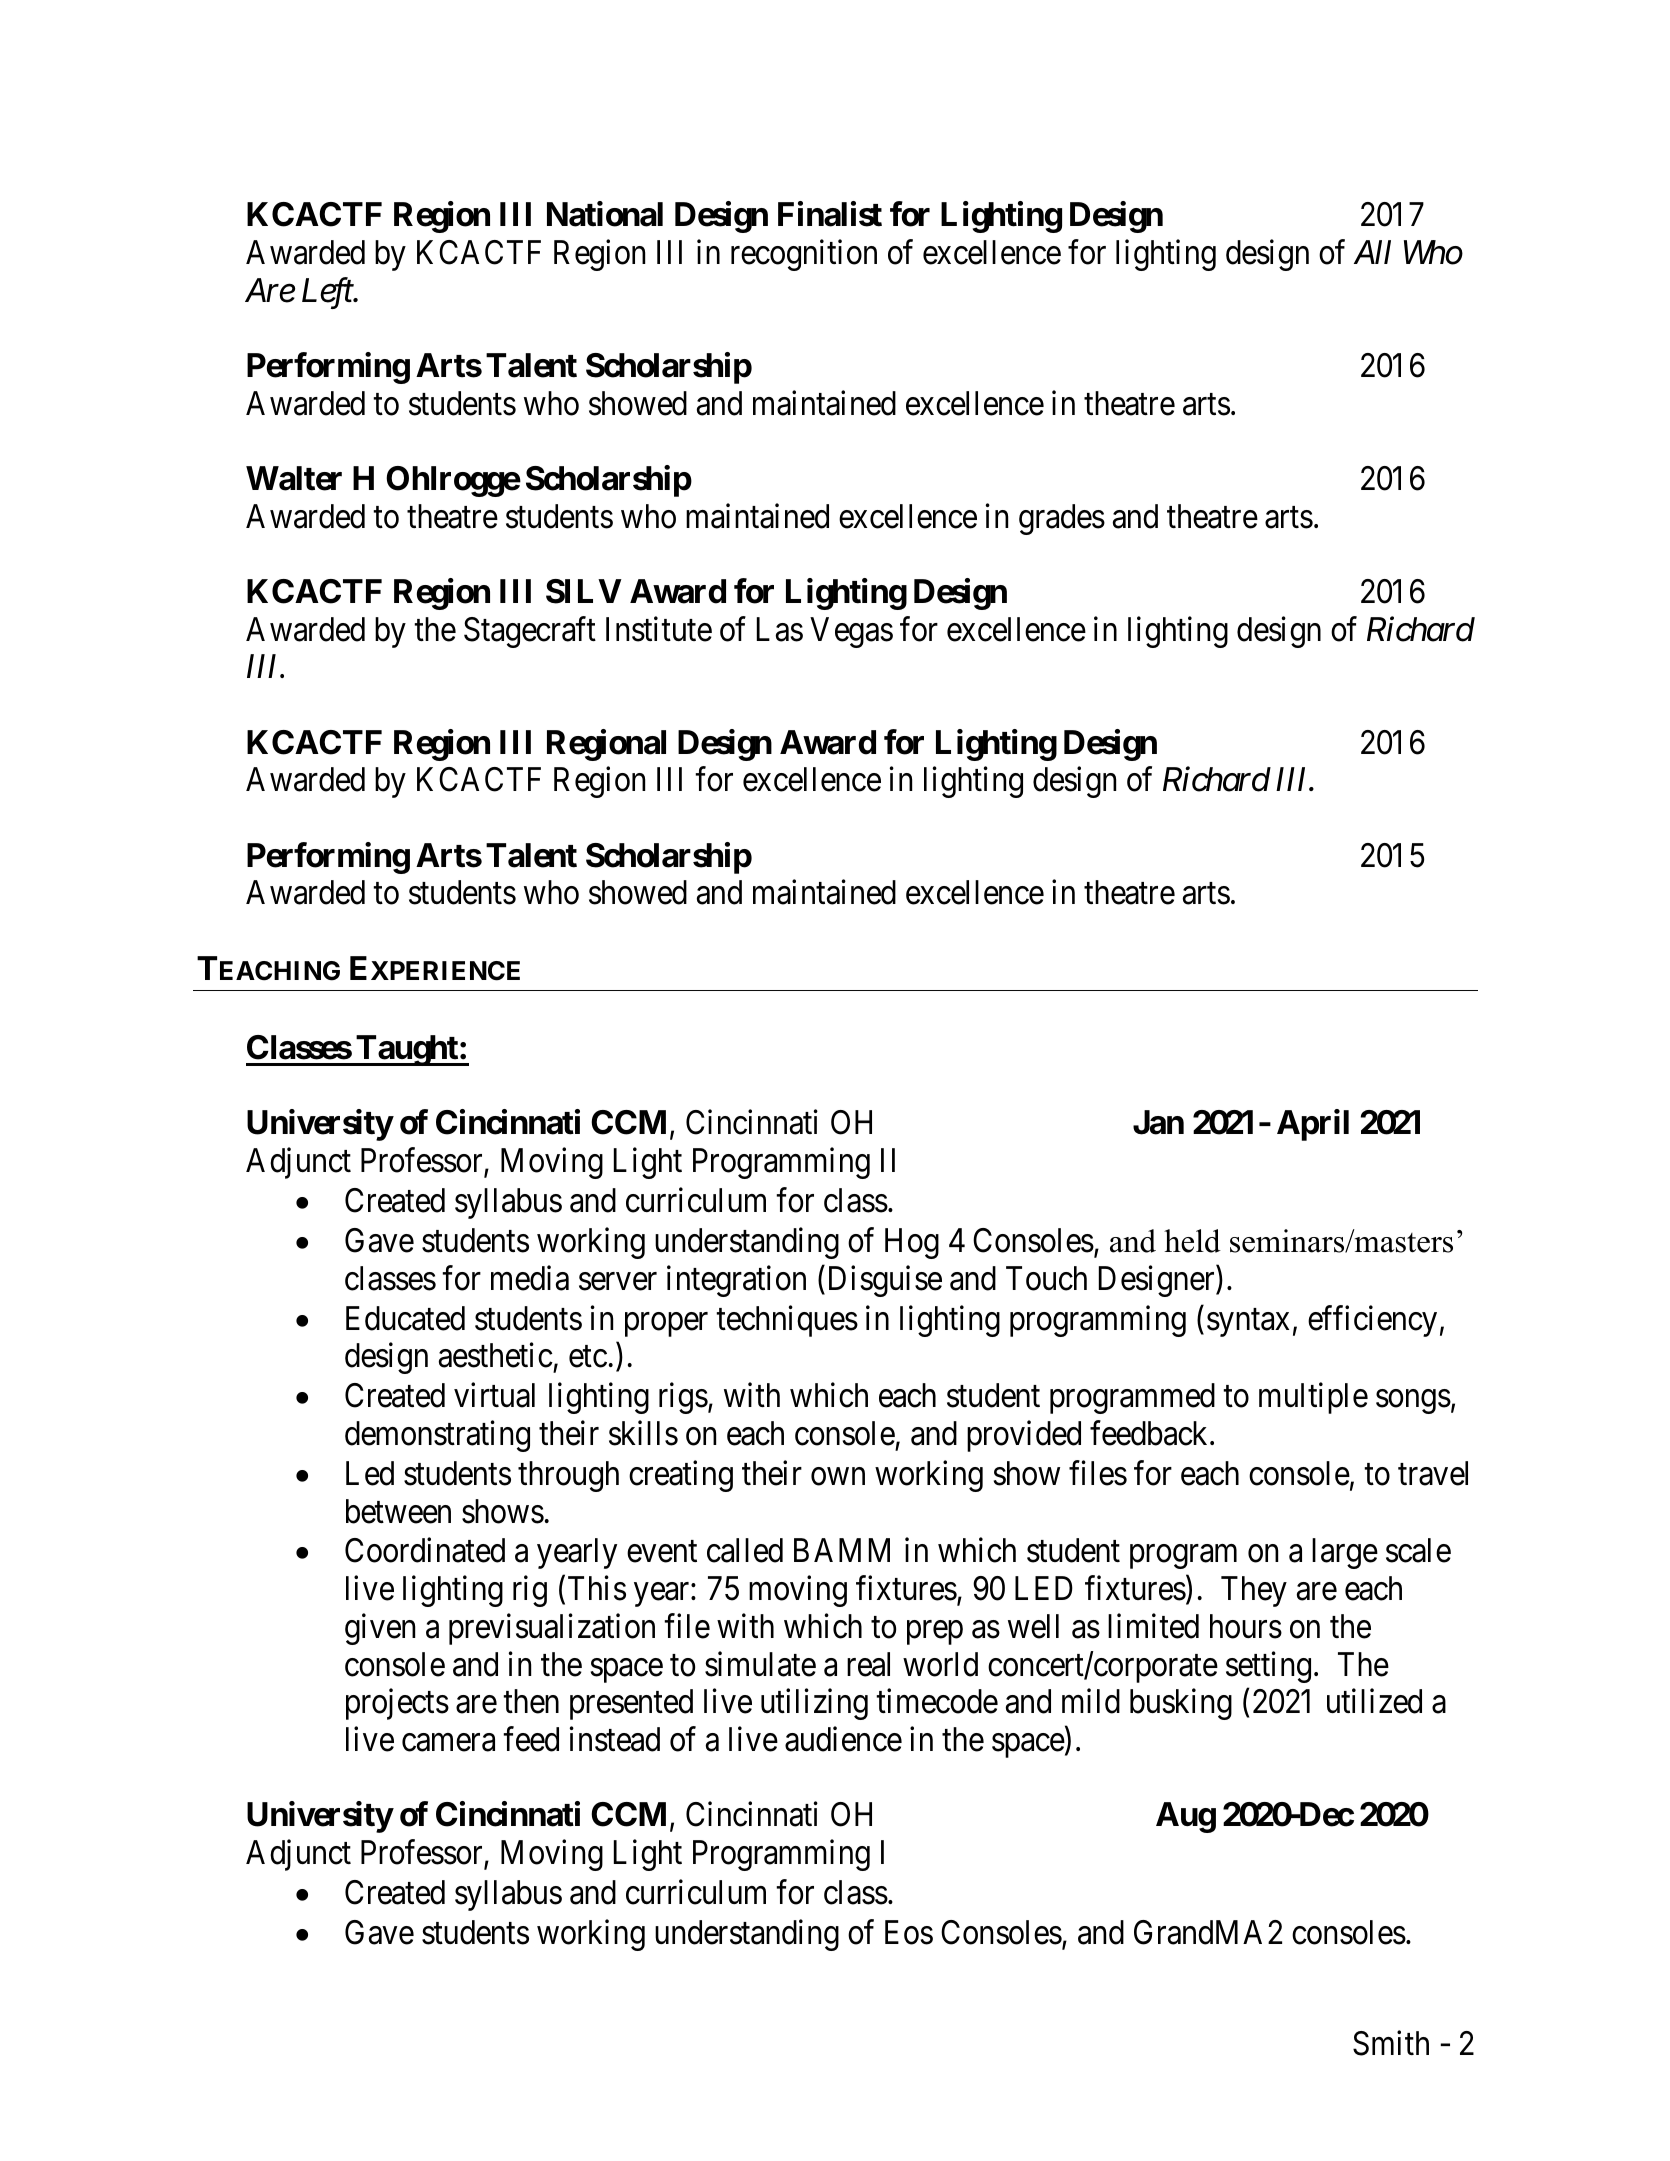 This document has width=1670, height=2161. What do you see at coordinates (830, 214) in the document?
I see `Finalist` at bounding box center [830, 214].
